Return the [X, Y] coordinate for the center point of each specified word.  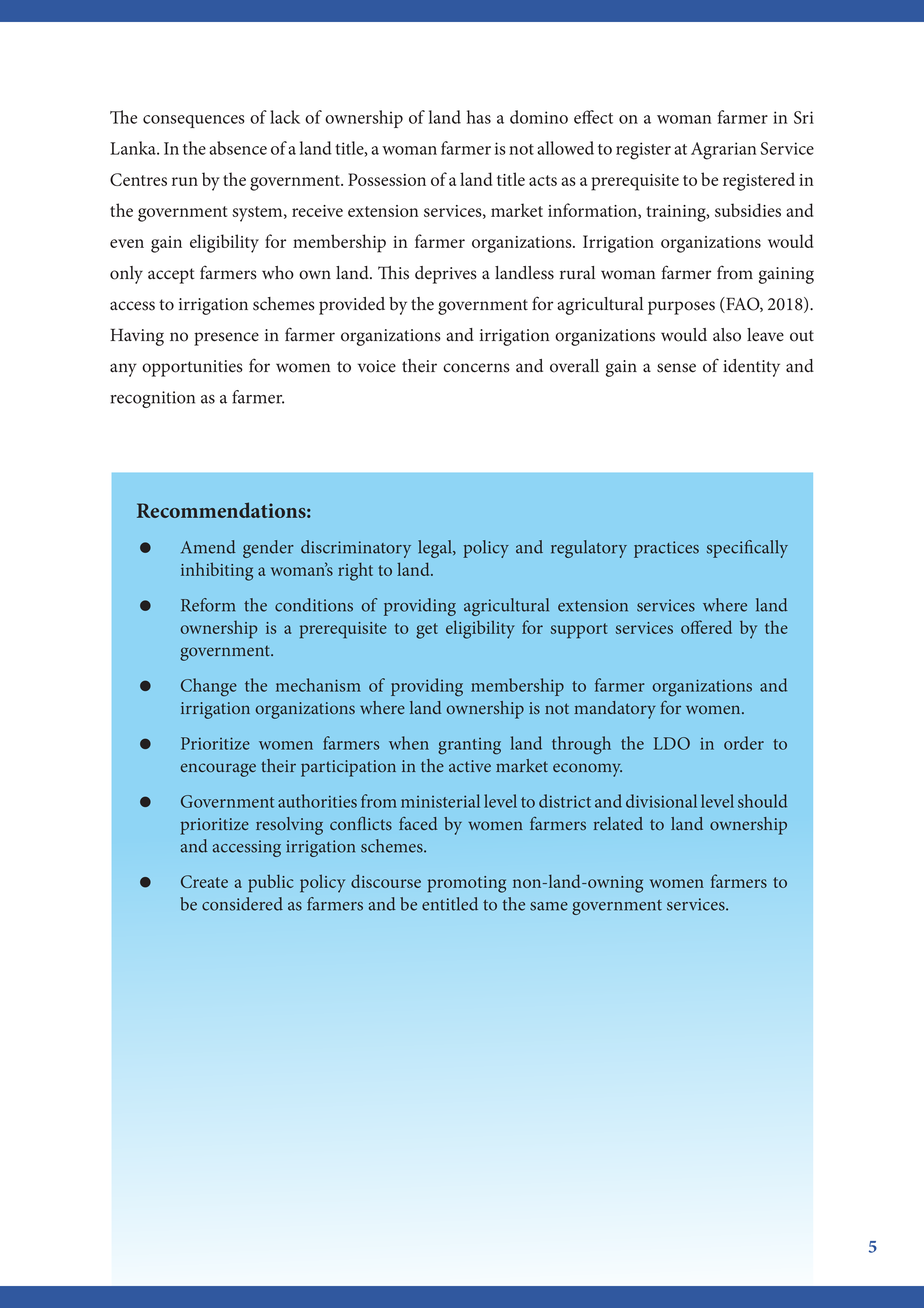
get [427, 631]
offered [706, 627]
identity [751, 368]
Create [204, 881]
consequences [194, 121]
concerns [476, 368]
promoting [467, 884]
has [479, 117]
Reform [208, 605]
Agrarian [723, 151]
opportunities [192, 368]
